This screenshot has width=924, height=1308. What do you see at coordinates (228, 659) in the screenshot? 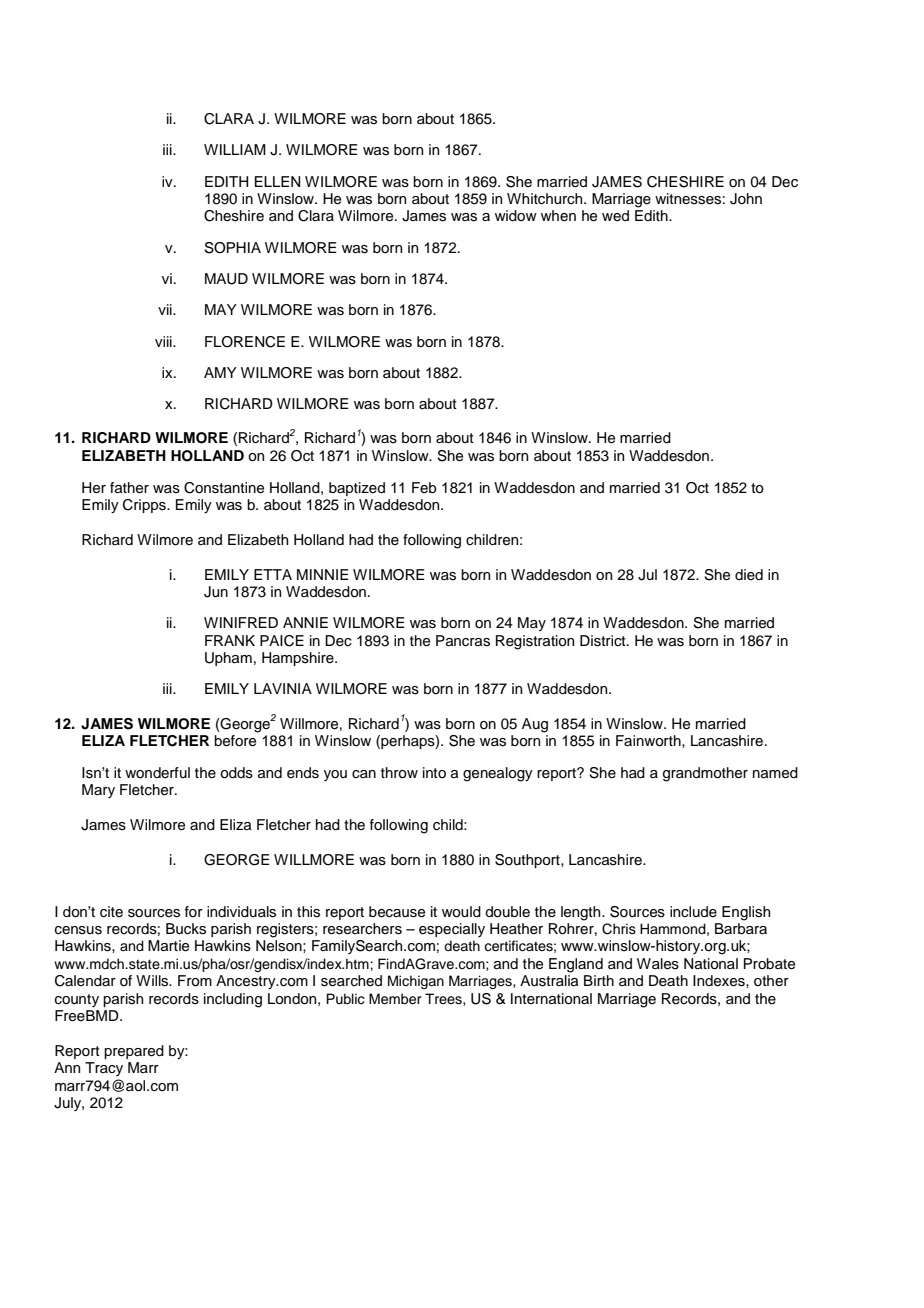
I see `Upham` at bounding box center [228, 659].
